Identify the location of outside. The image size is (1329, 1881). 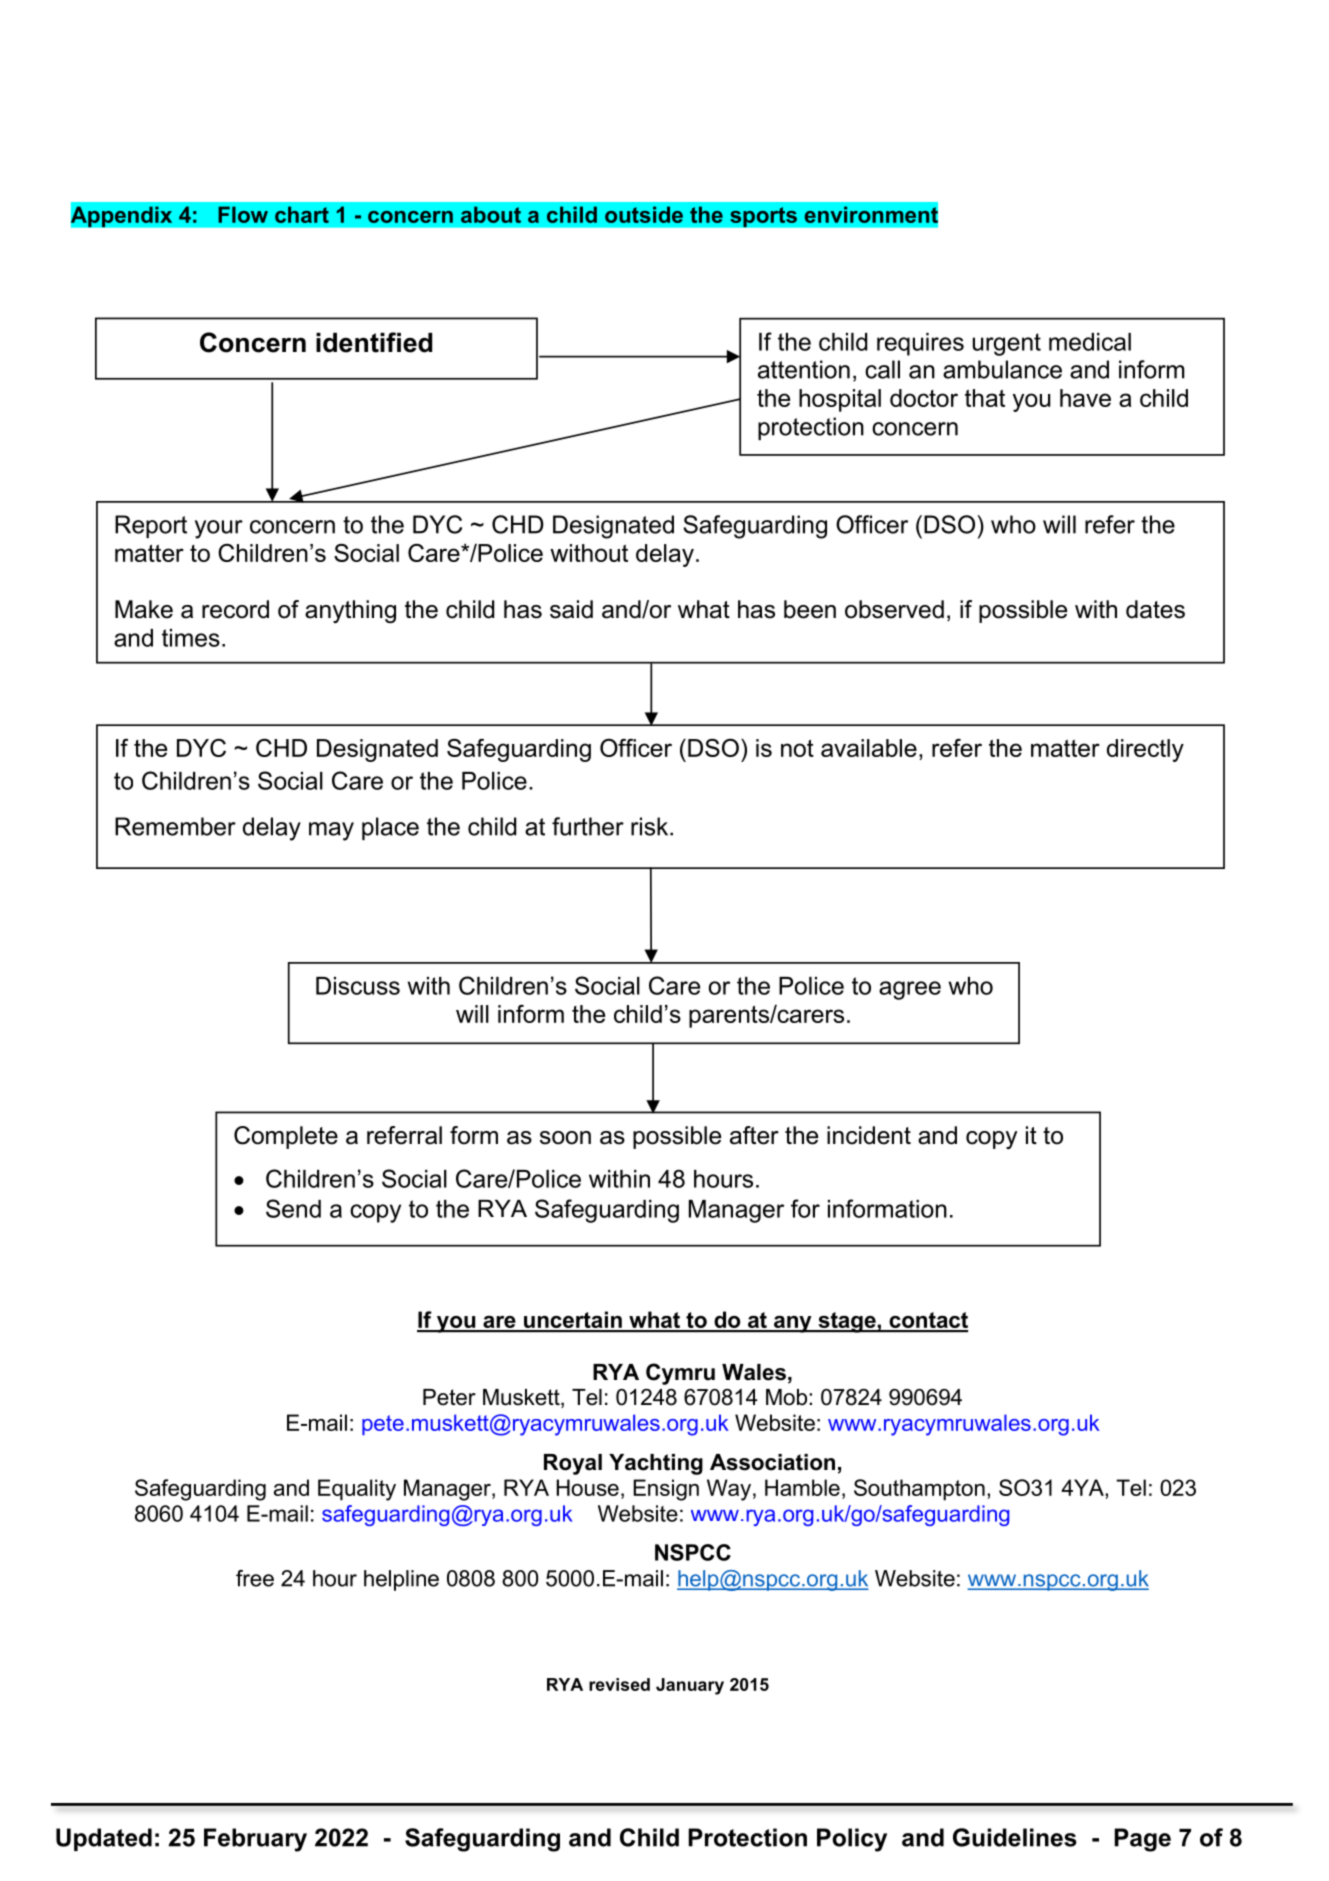
(644, 214).
